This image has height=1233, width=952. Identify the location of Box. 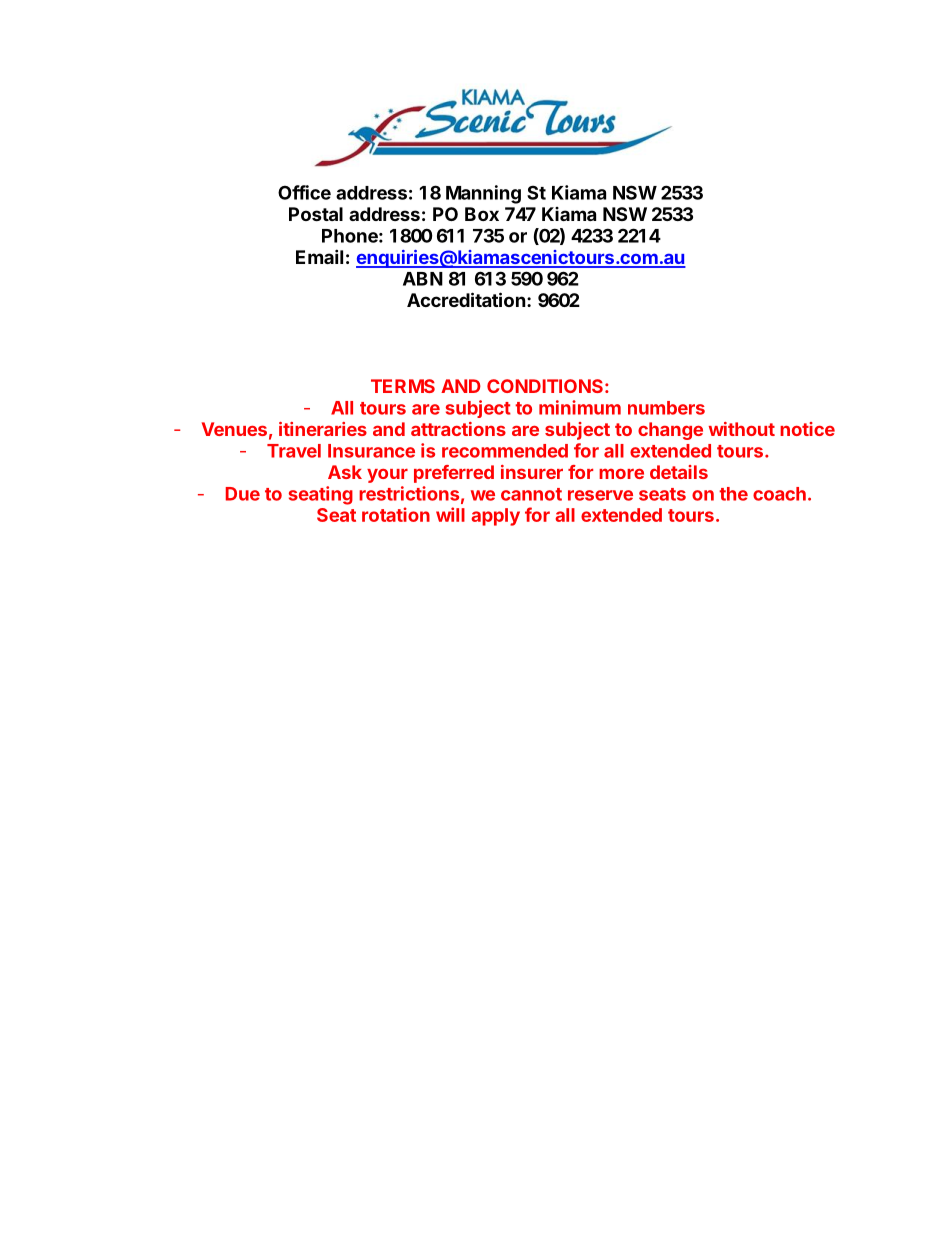
(482, 214).
